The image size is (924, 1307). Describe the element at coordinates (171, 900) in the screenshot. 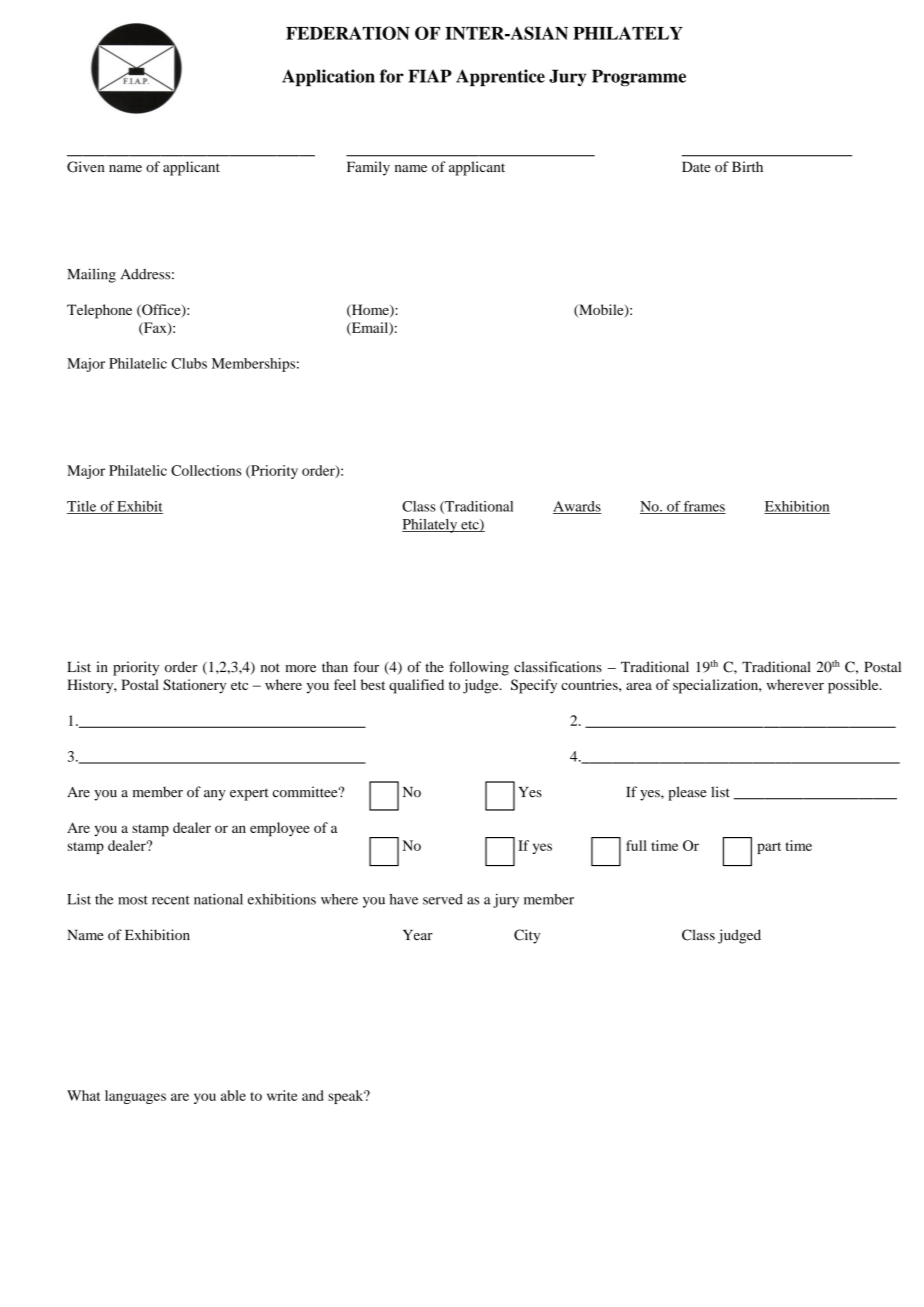

I see `recent` at that location.
